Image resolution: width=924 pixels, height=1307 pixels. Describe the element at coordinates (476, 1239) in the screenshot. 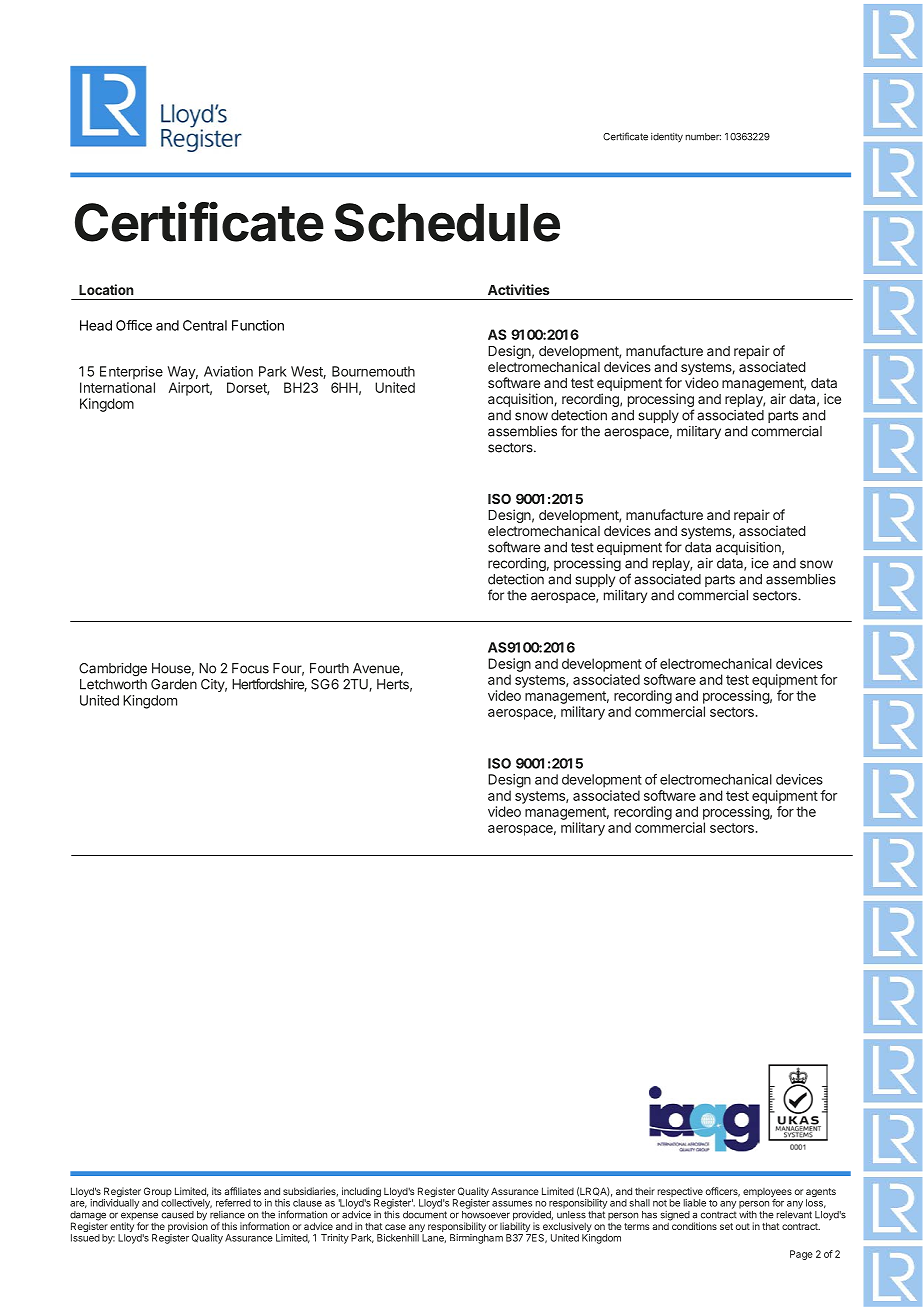

I see `Birmingham` at that location.
